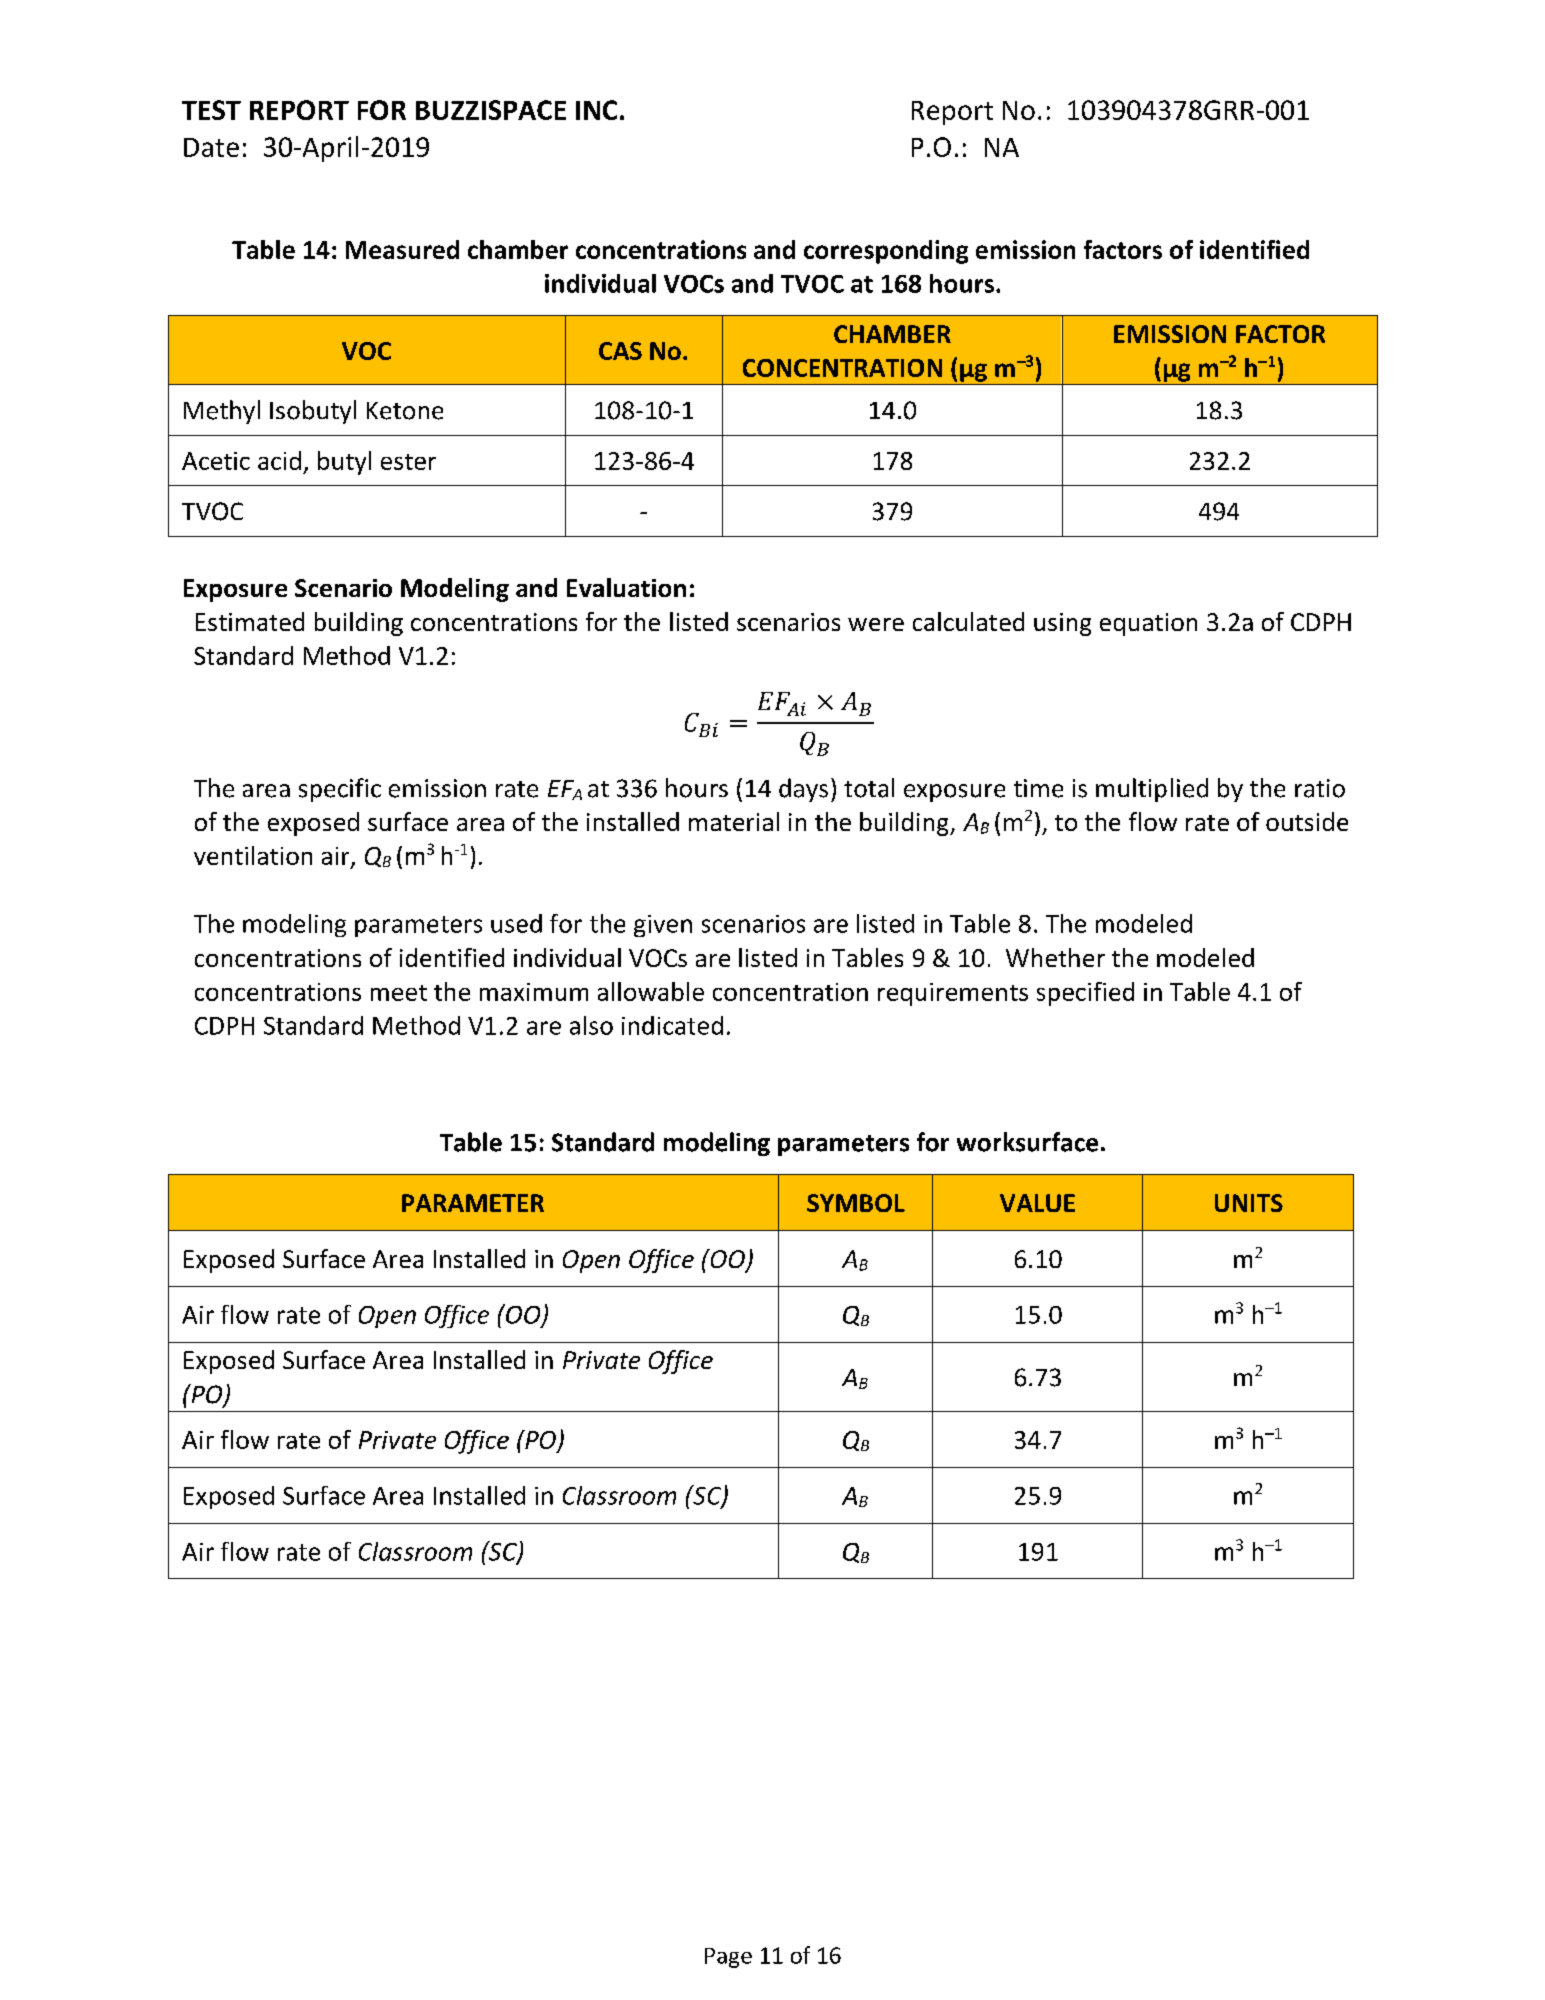  Describe the element at coordinates (1249, 1203) in the page. I see `UNITS` at that location.
